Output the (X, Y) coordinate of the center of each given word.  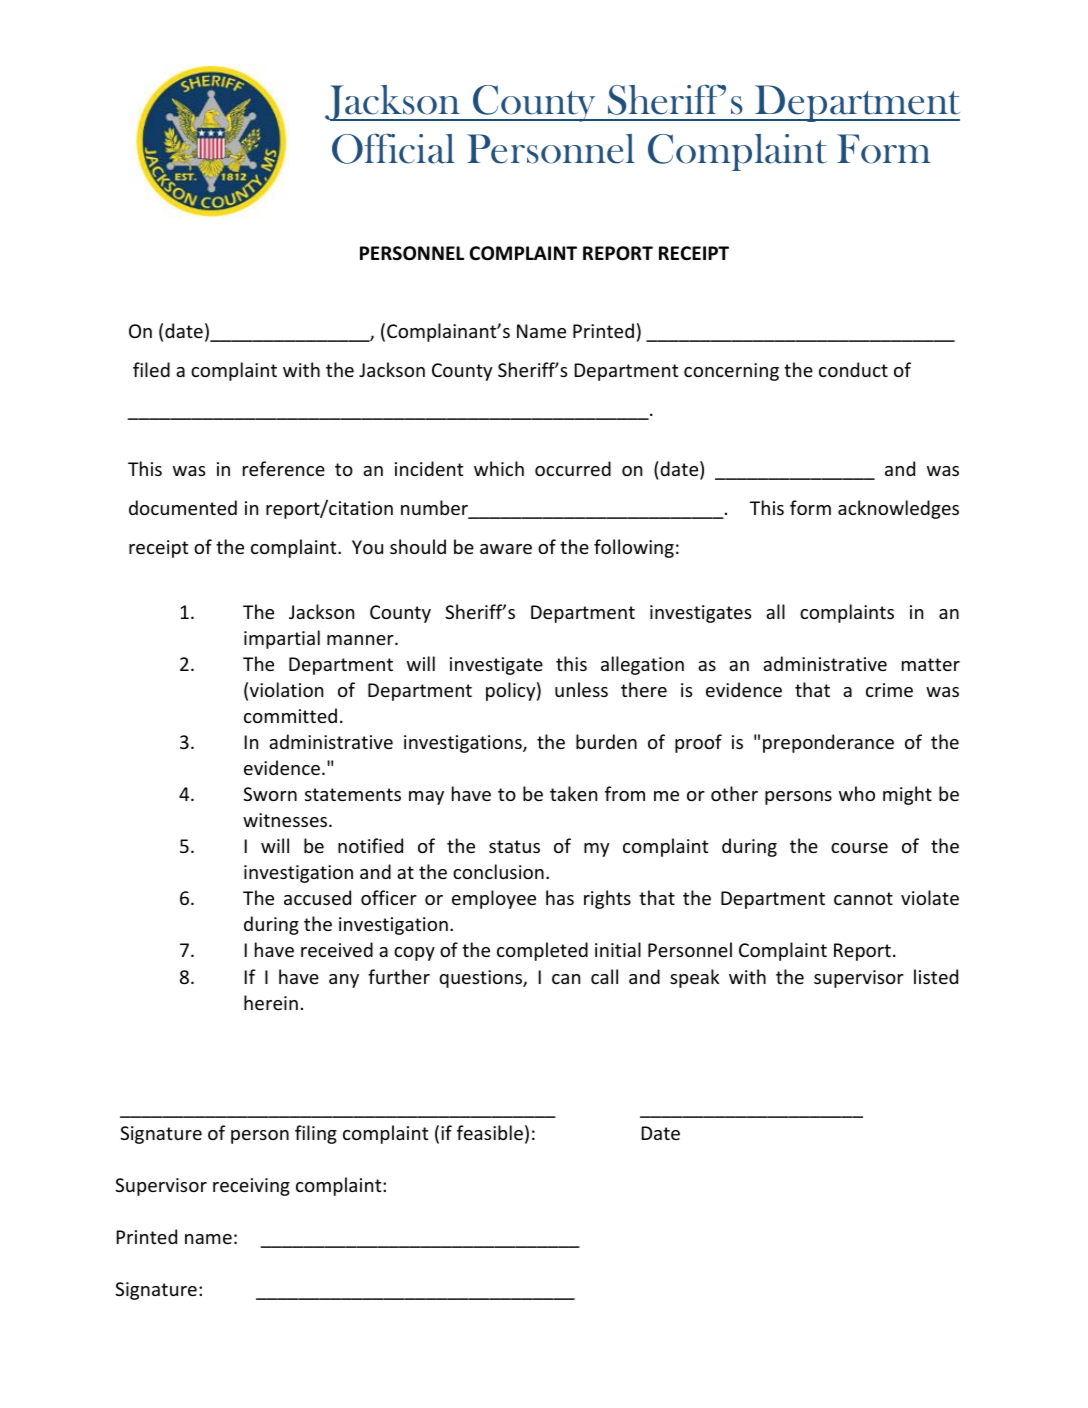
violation (286, 689)
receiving (251, 1187)
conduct (853, 369)
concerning (731, 372)
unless (581, 689)
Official (393, 148)
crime (889, 690)
